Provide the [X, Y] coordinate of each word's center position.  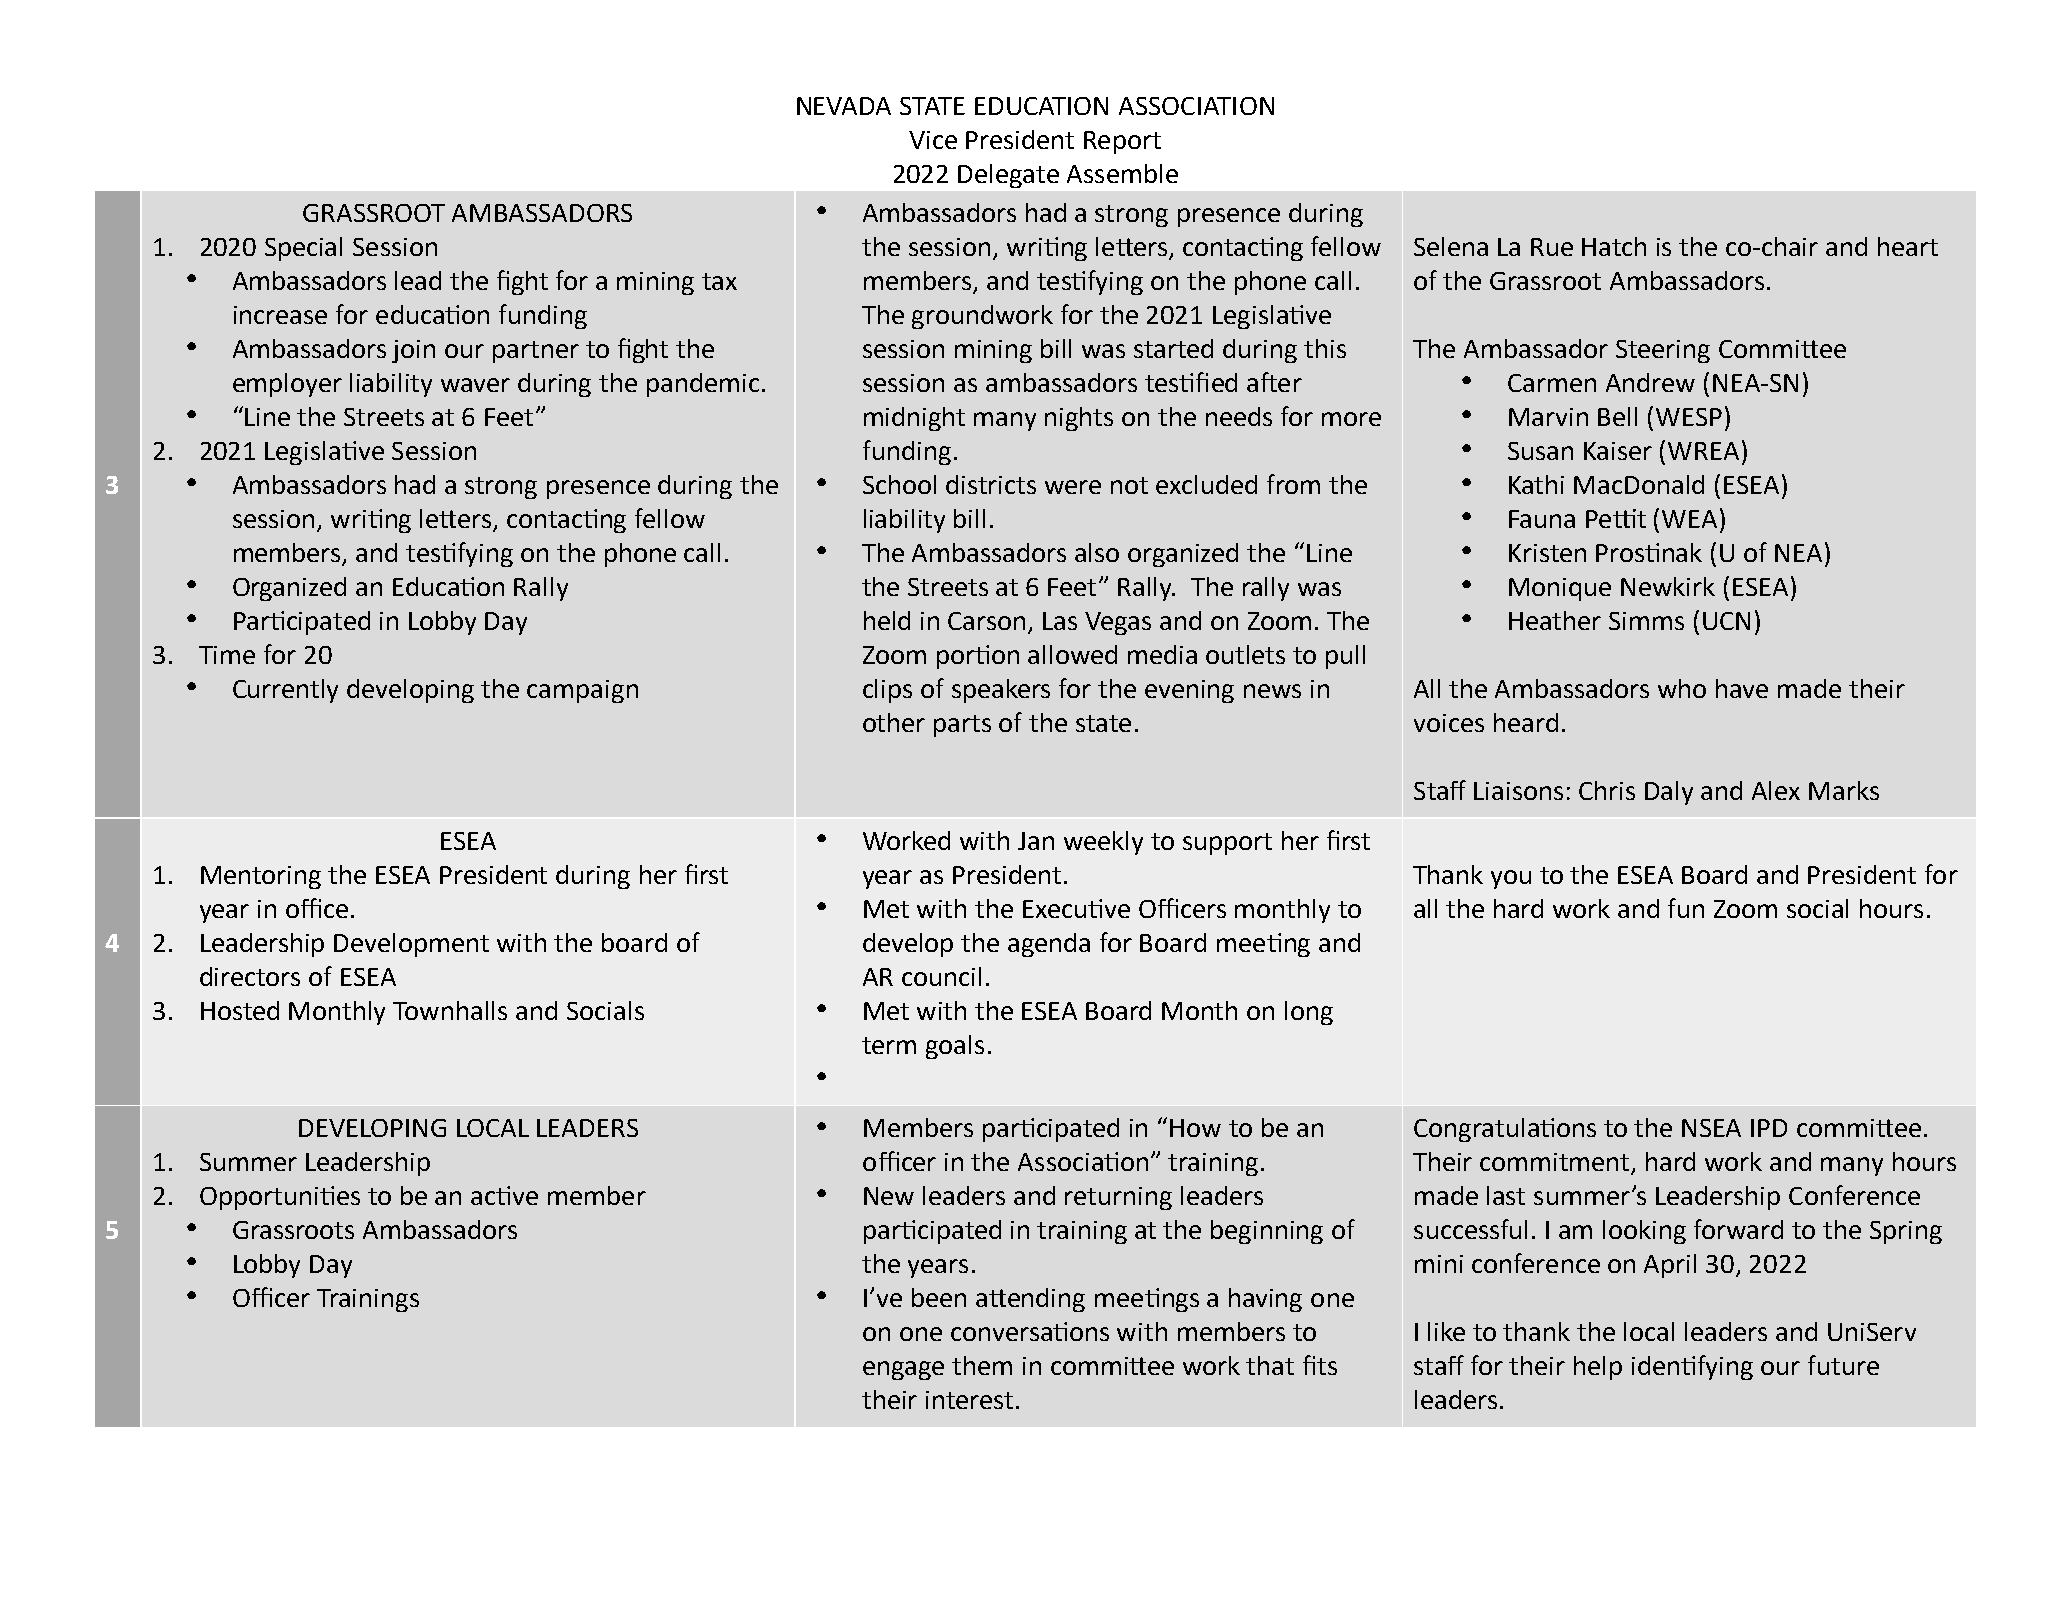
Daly [1669, 793]
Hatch [1614, 246]
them [982, 1365]
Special [303, 249]
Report [1122, 142]
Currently [285, 691]
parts [962, 726]
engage [903, 1370]
